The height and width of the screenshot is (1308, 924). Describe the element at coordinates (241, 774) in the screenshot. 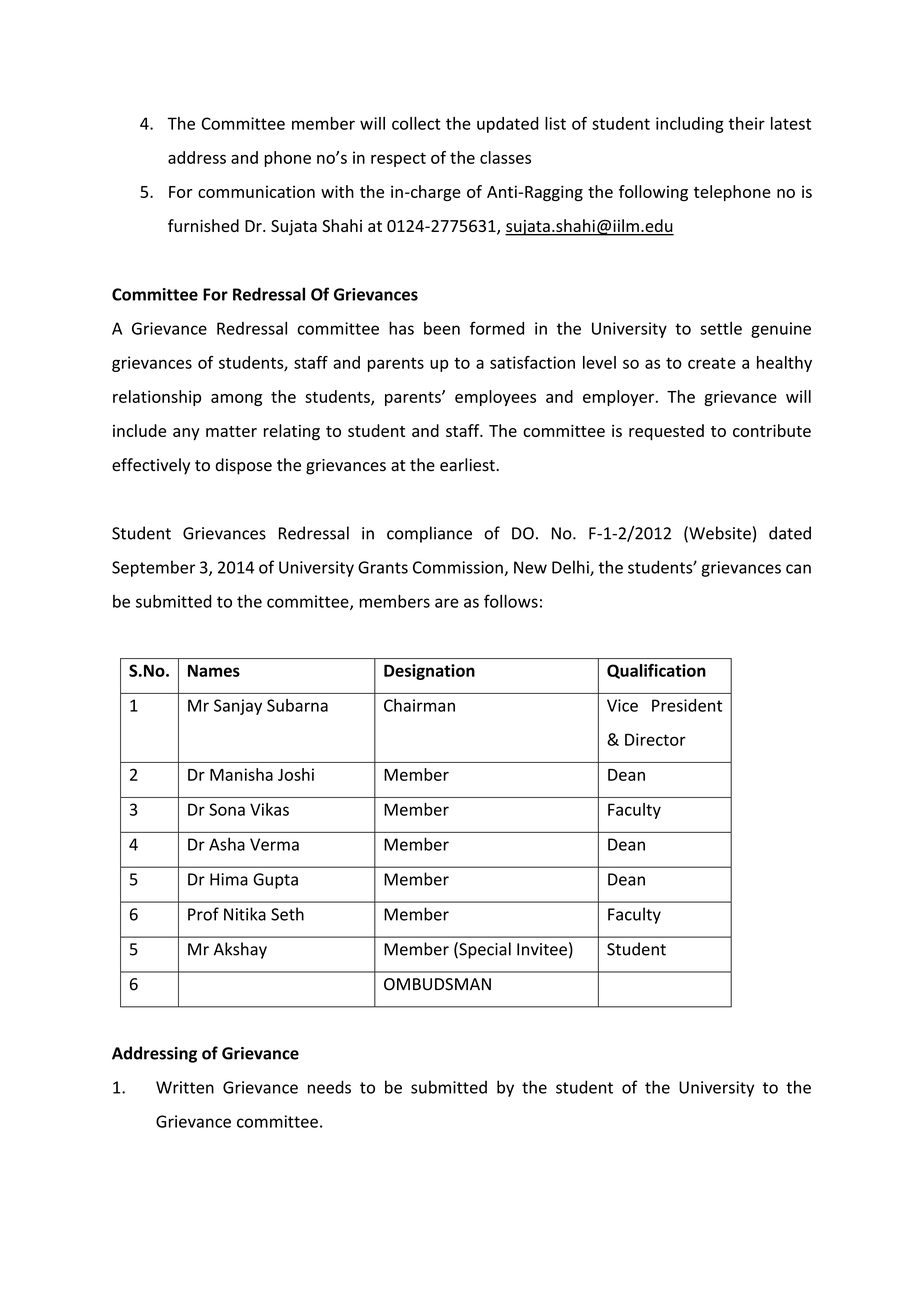

I see `Manisha` at that location.
